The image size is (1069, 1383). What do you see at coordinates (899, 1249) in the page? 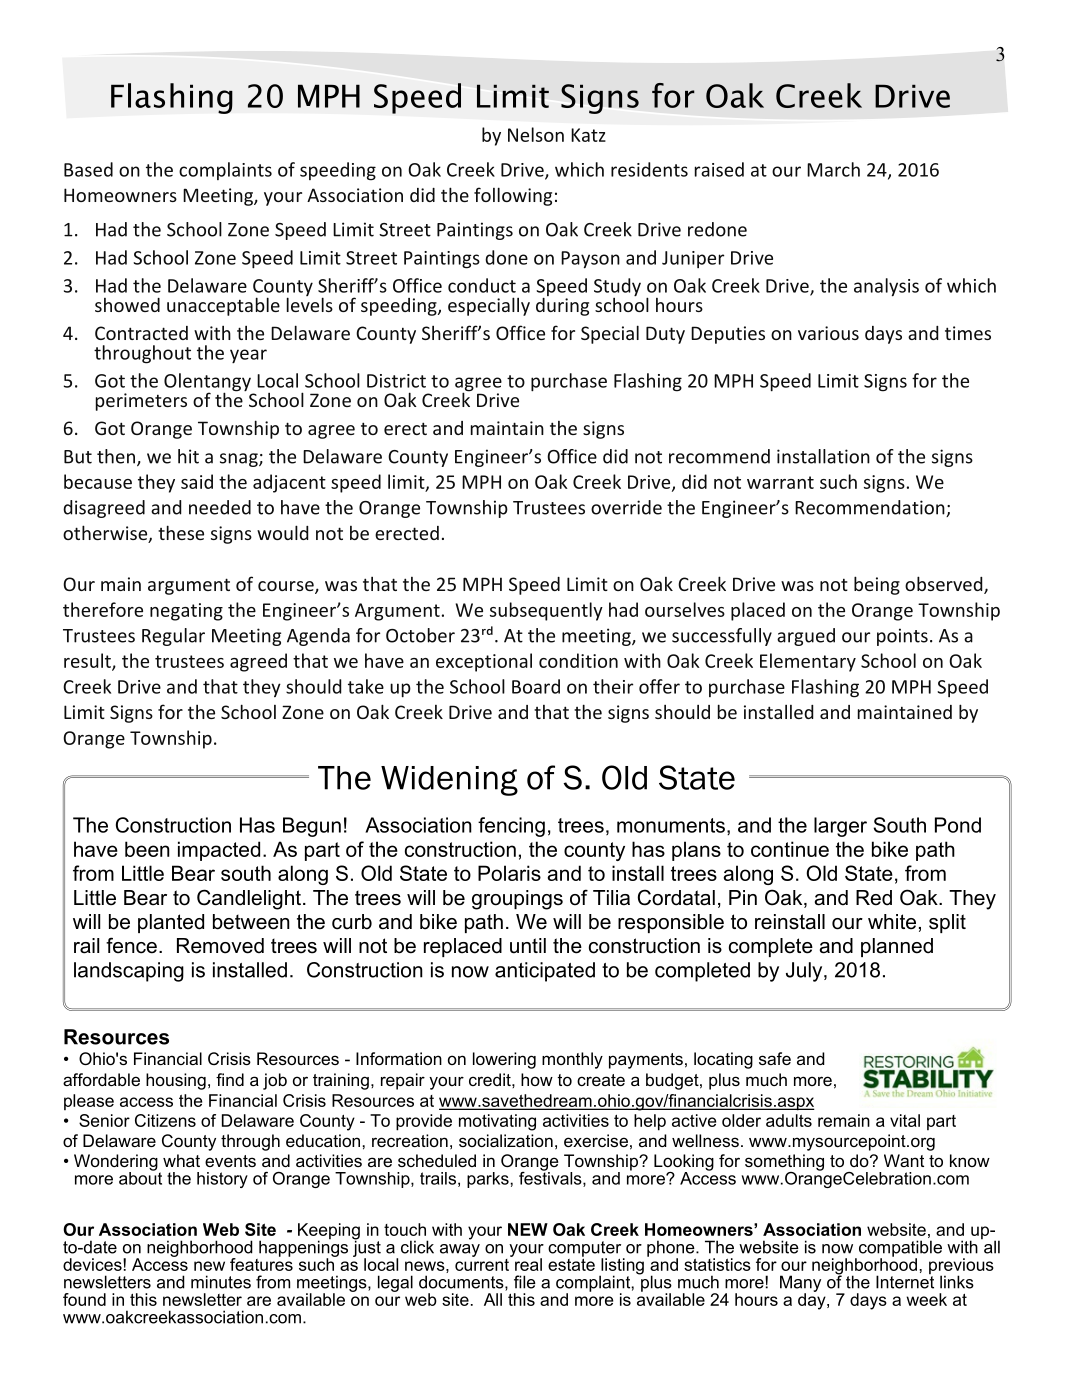
I see `compatible` at bounding box center [899, 1249].
